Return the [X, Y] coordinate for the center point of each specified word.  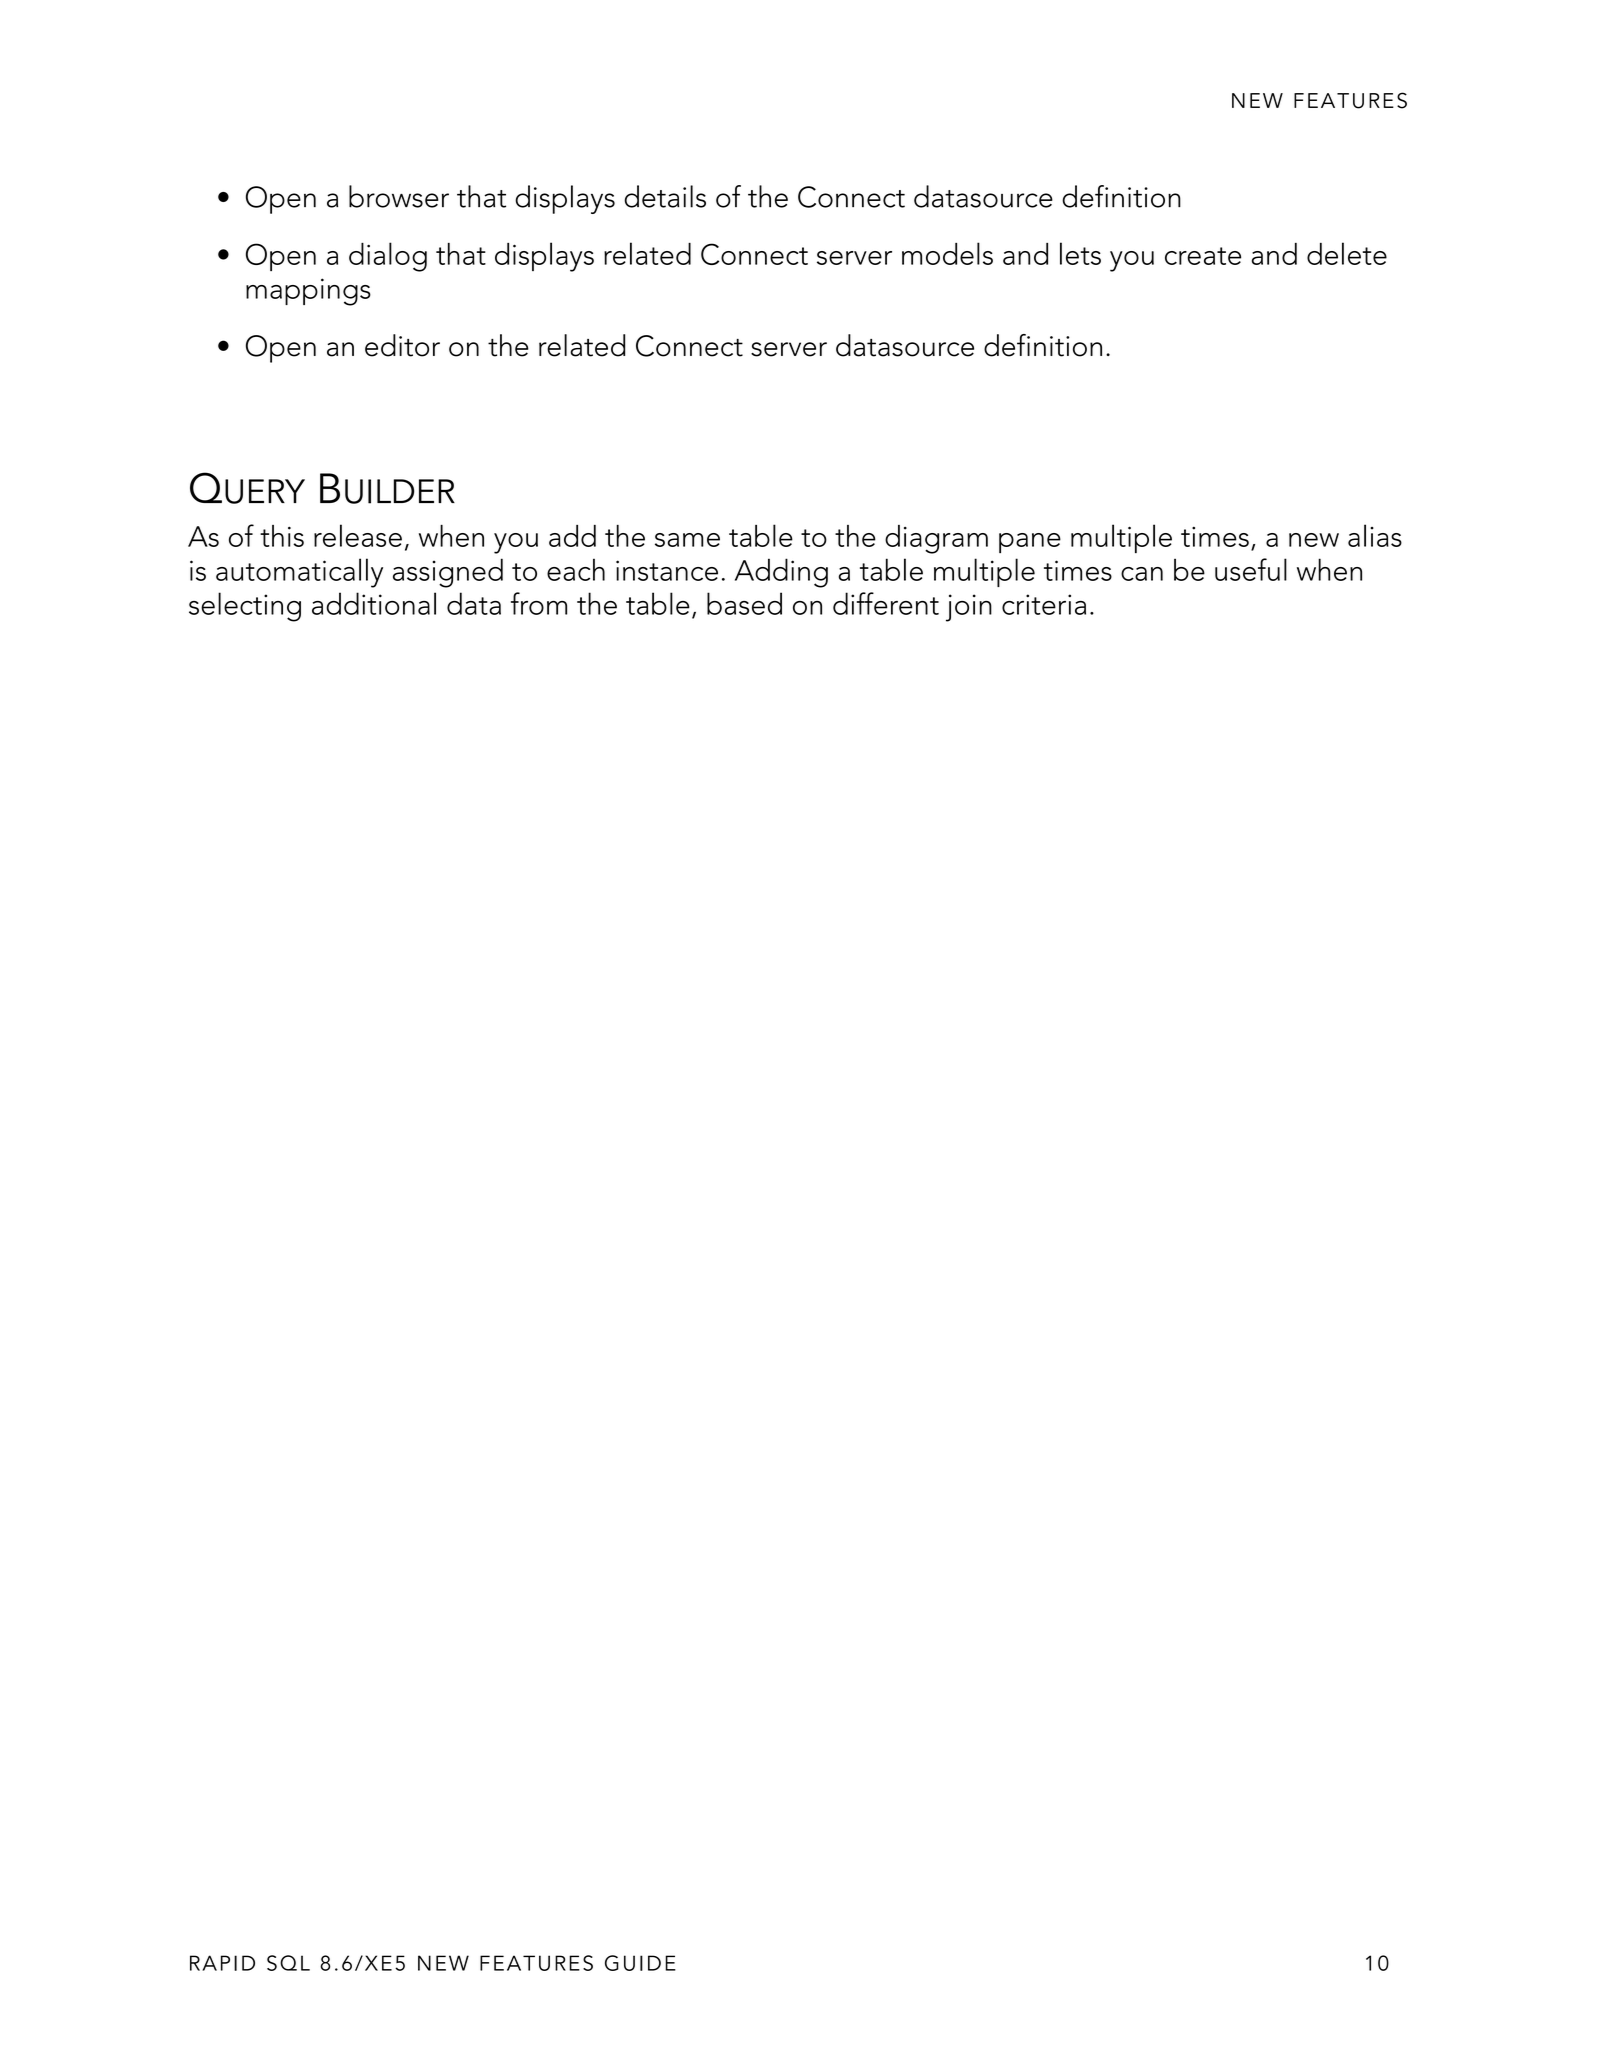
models [947, 253]
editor [402, 345]
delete [1347, 253]
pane [1030, 543]
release [358, 535]
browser [399, 196]
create [1203, 256]
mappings [308, 292]
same [687, 540]
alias [1375, 535]
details [665, 196]
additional [374, 603]
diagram [936, 539]
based [744, 603]
